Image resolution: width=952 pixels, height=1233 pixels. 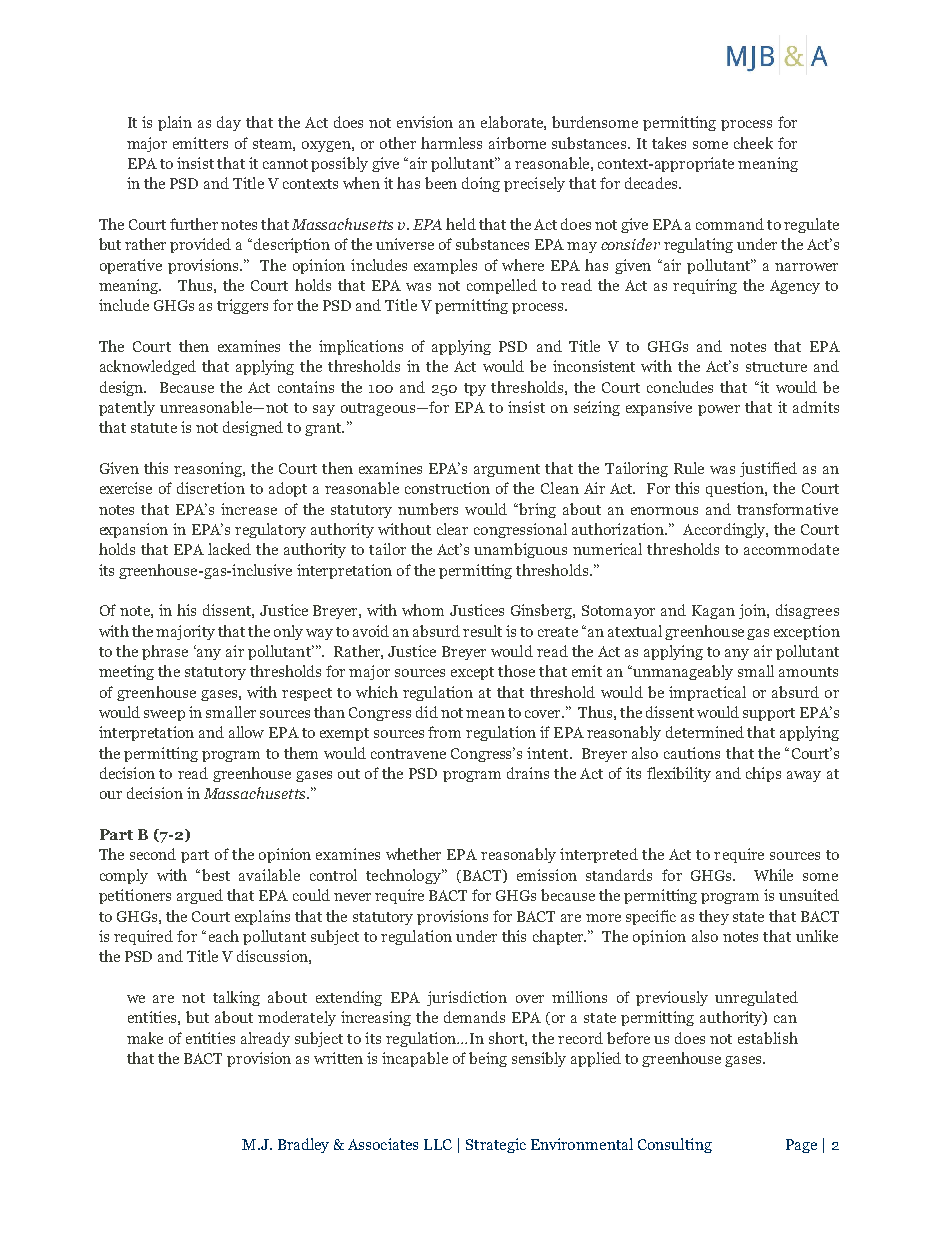 What do you see at coordinates (496, 1145) in the screenshot?
I see `Strategic` at bounding box center [496, 1145].
